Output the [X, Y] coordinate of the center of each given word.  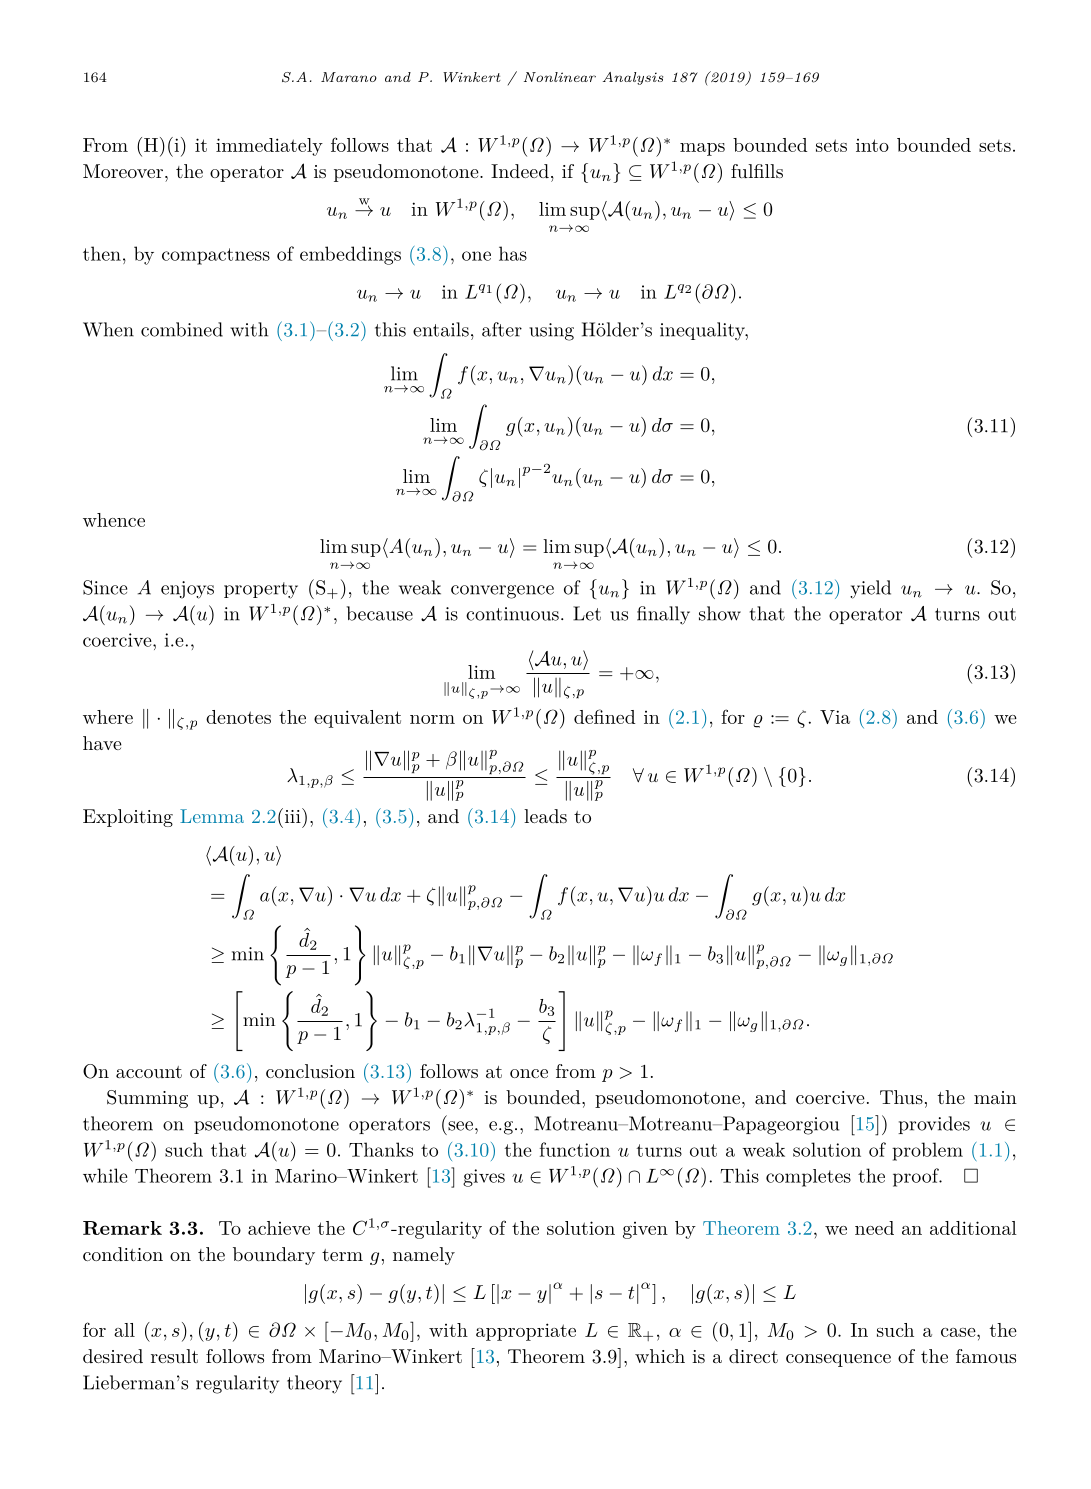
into [872, 145]
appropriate [526, 1332]
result [174, 1356]
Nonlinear [560, 77]
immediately [269, 147]
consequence [838, 1360]
